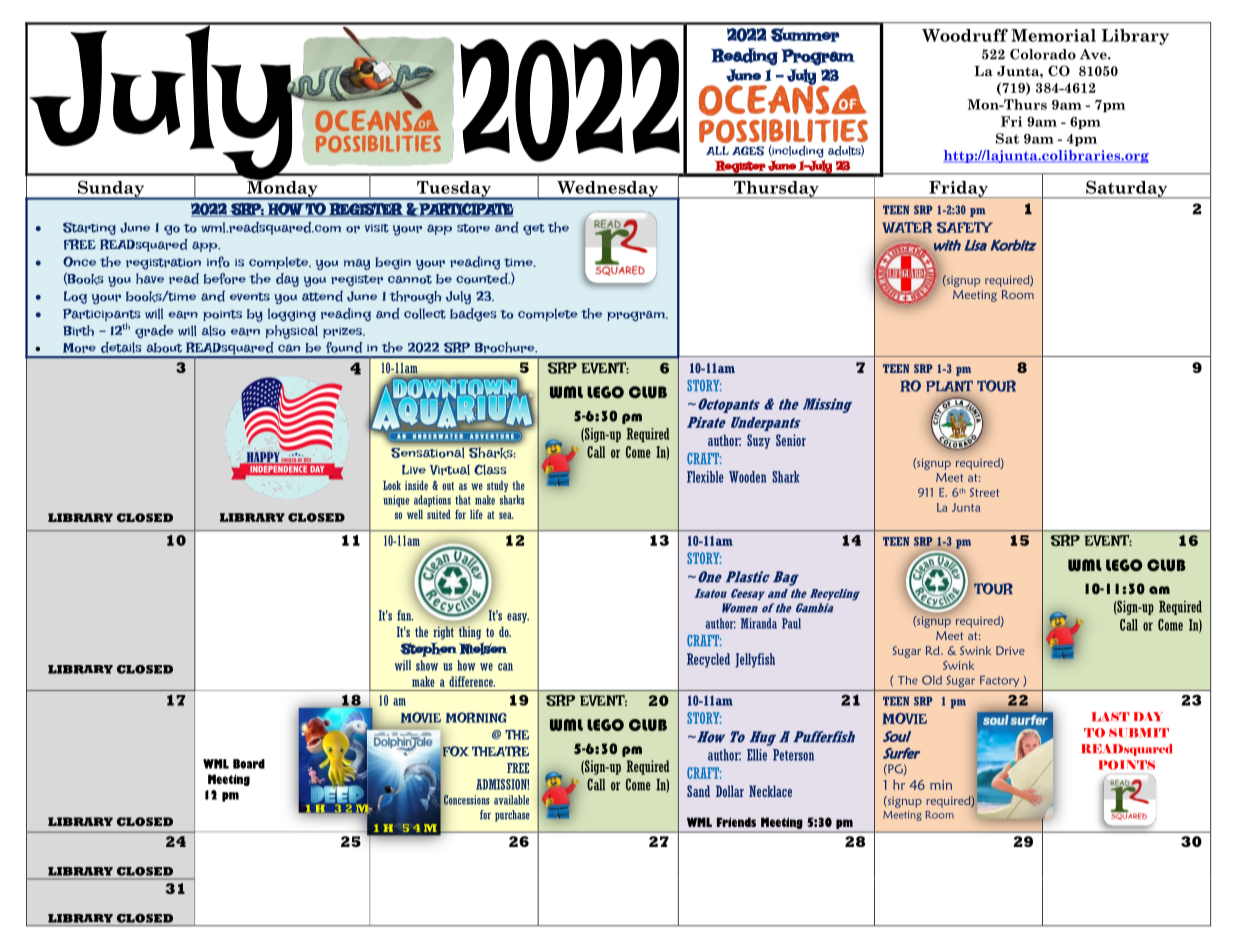 The image size is (1233, 952). I want to click on about, so click(164, 348).
